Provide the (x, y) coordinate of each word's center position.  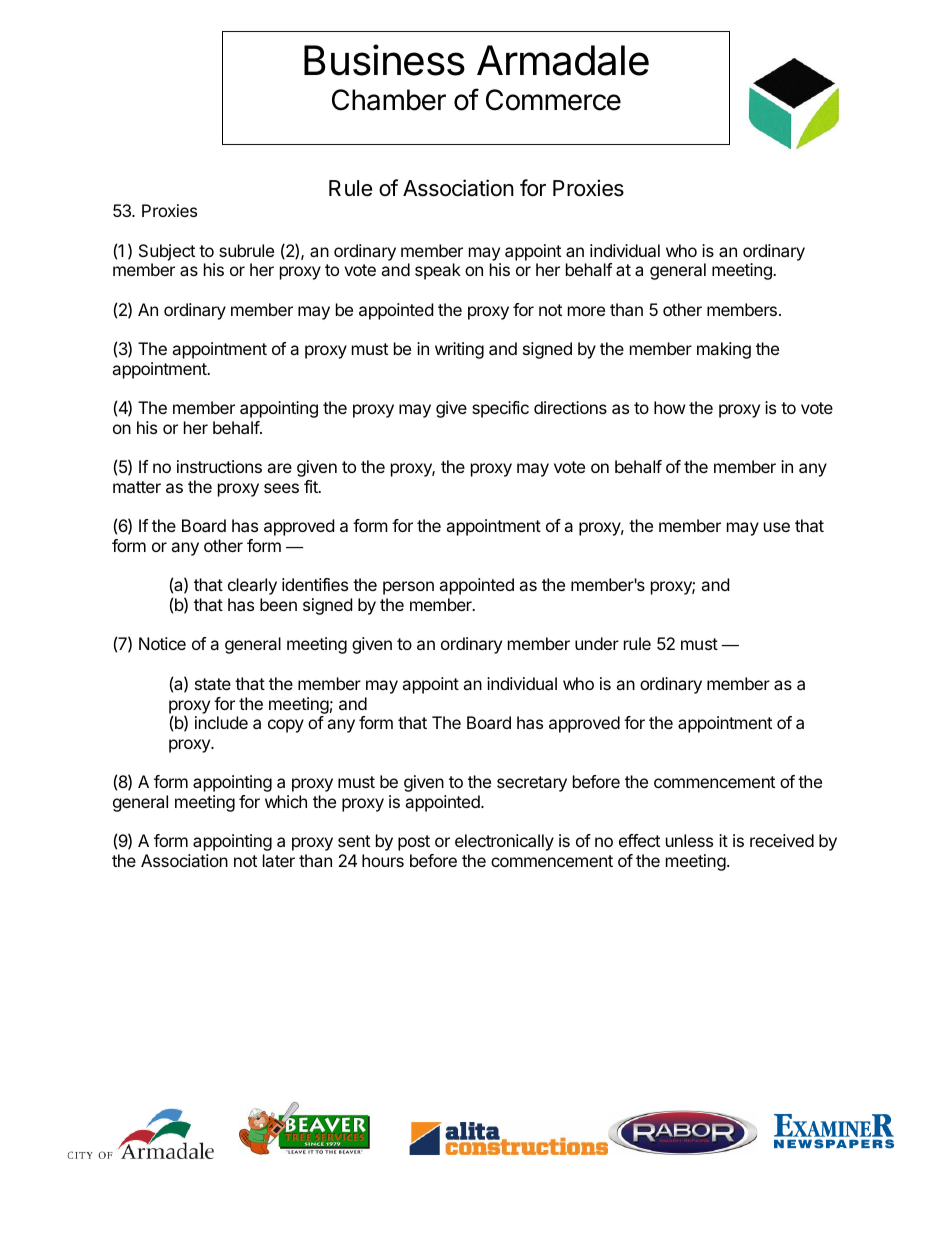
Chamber (389, 100)
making (724, 350)
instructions (219, 466)
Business (384, 60)
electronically (504, 842)
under (597, 643)
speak (438, 271)
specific (500, 409)
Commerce (553, 100)
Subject (167, 252)
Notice (162, 643)
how (670, 407)
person (408, 588)
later (279, 860)
